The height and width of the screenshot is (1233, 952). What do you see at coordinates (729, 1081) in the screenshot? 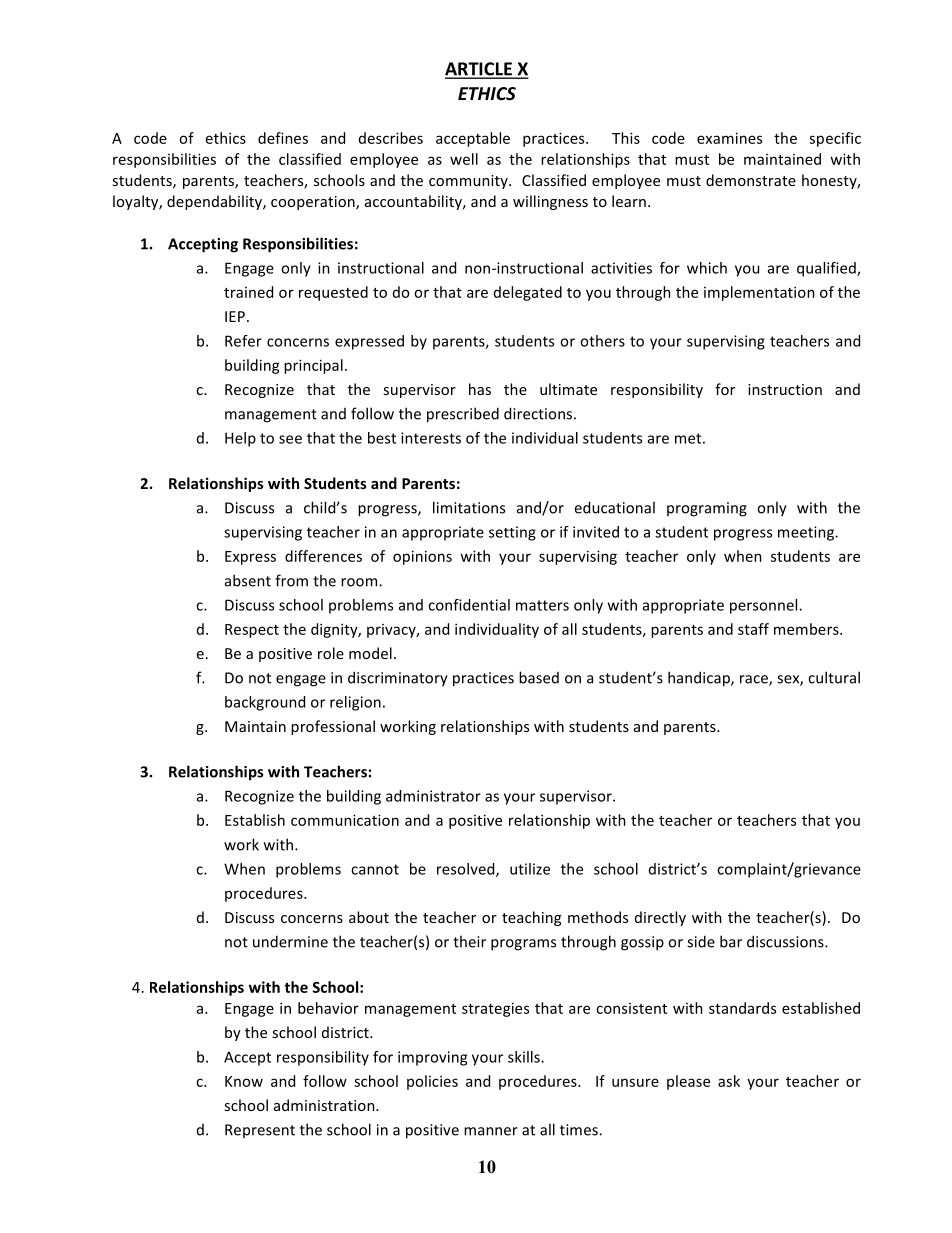
I see `ask` at bounding box center [729, 1081].
